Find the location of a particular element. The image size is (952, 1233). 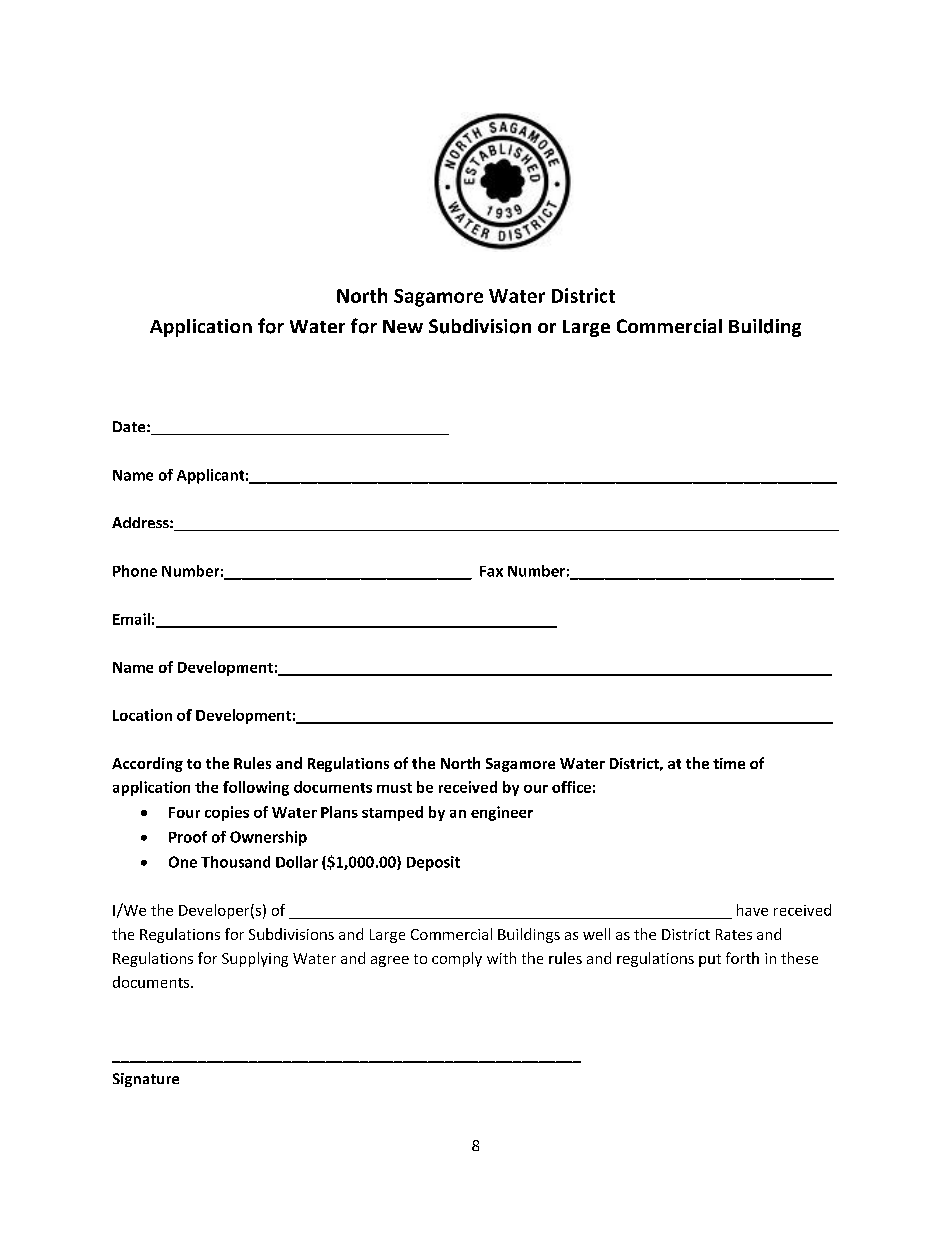

Signature is located at coordinates (146, 1080).
